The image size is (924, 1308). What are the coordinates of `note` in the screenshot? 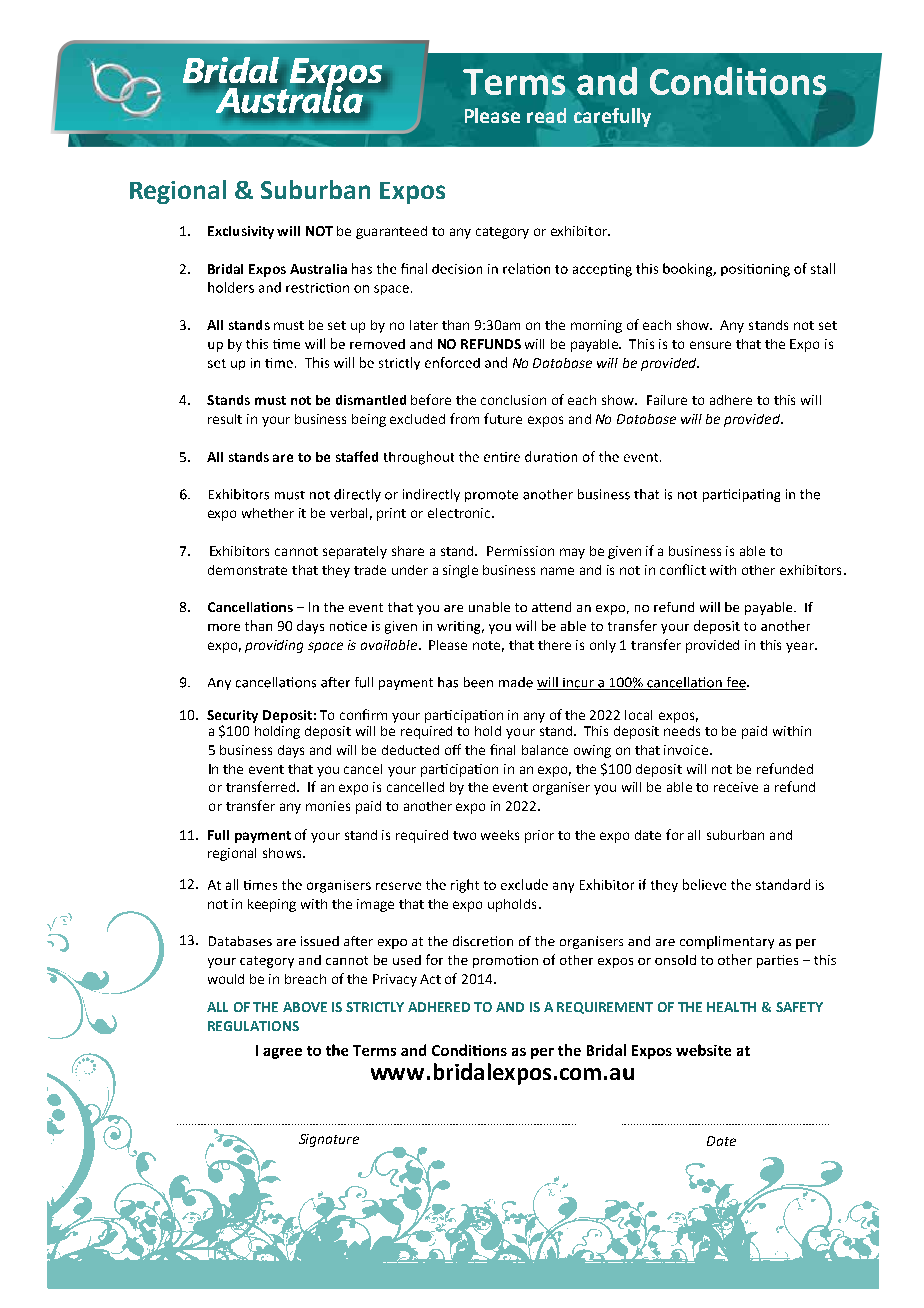 It's located at (488, 646).
